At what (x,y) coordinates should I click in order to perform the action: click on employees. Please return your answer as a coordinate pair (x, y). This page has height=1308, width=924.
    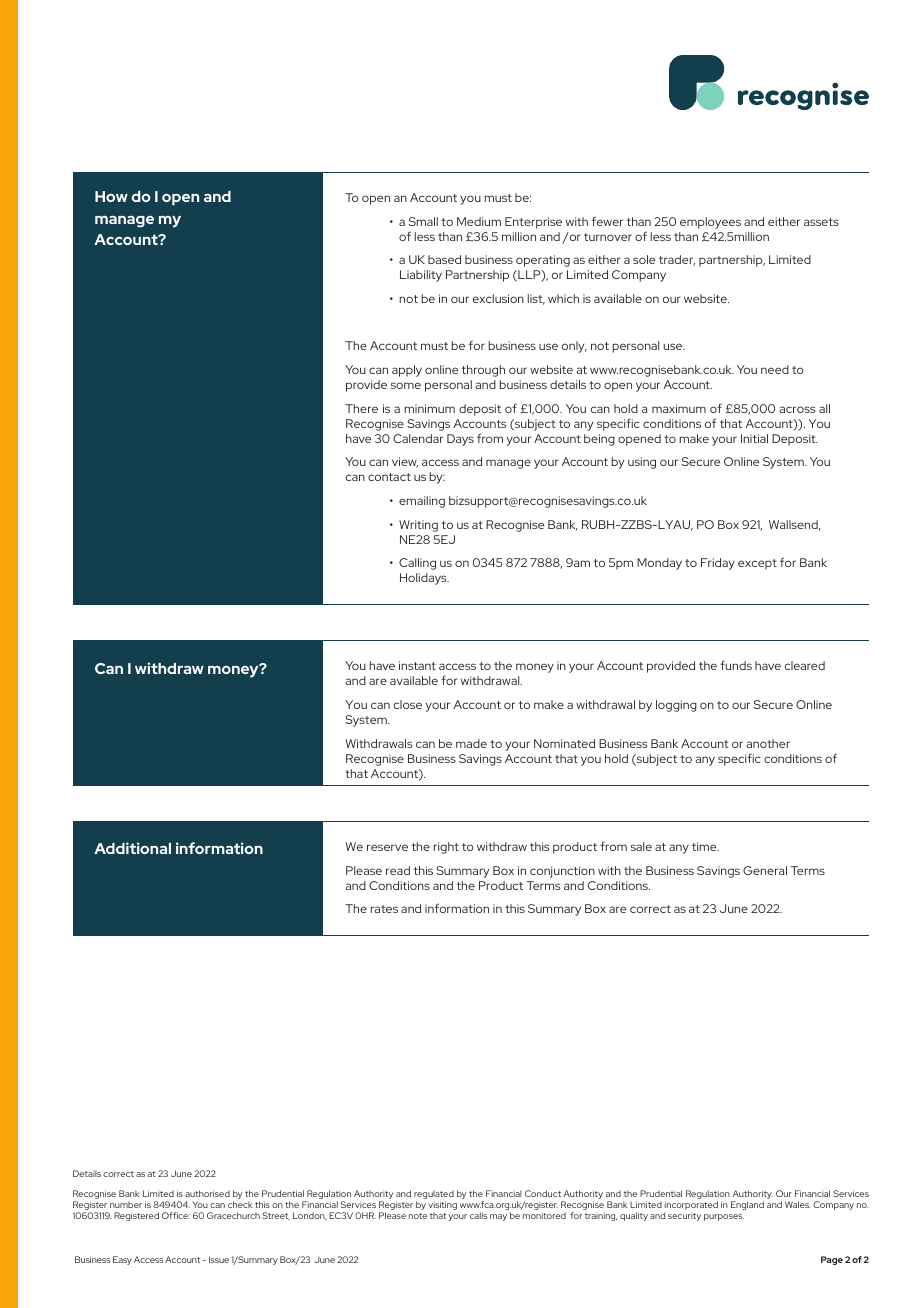
    Looking at the image, I should click on (710, 223).
